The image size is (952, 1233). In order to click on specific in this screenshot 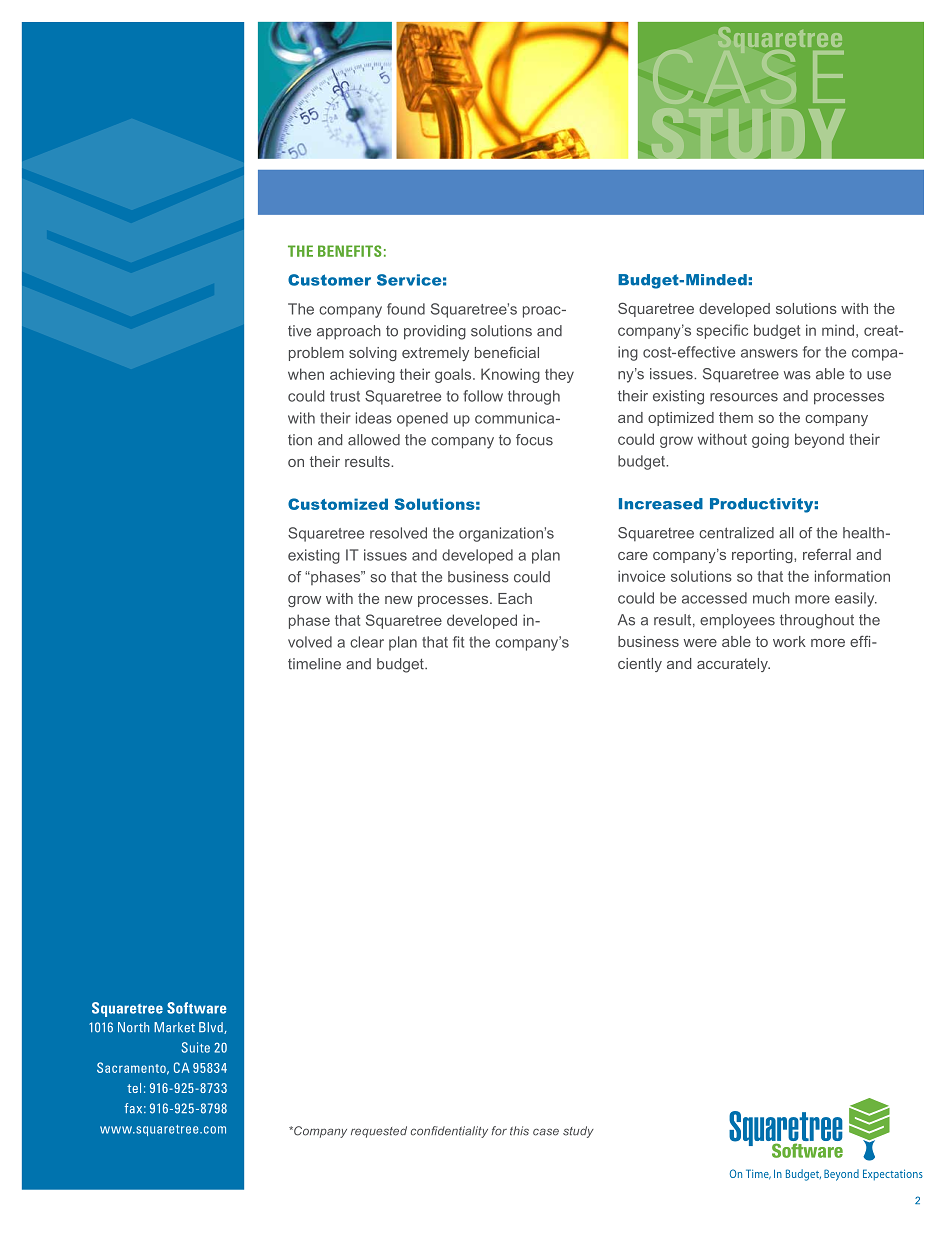, I will do `click(722, 331)`.
